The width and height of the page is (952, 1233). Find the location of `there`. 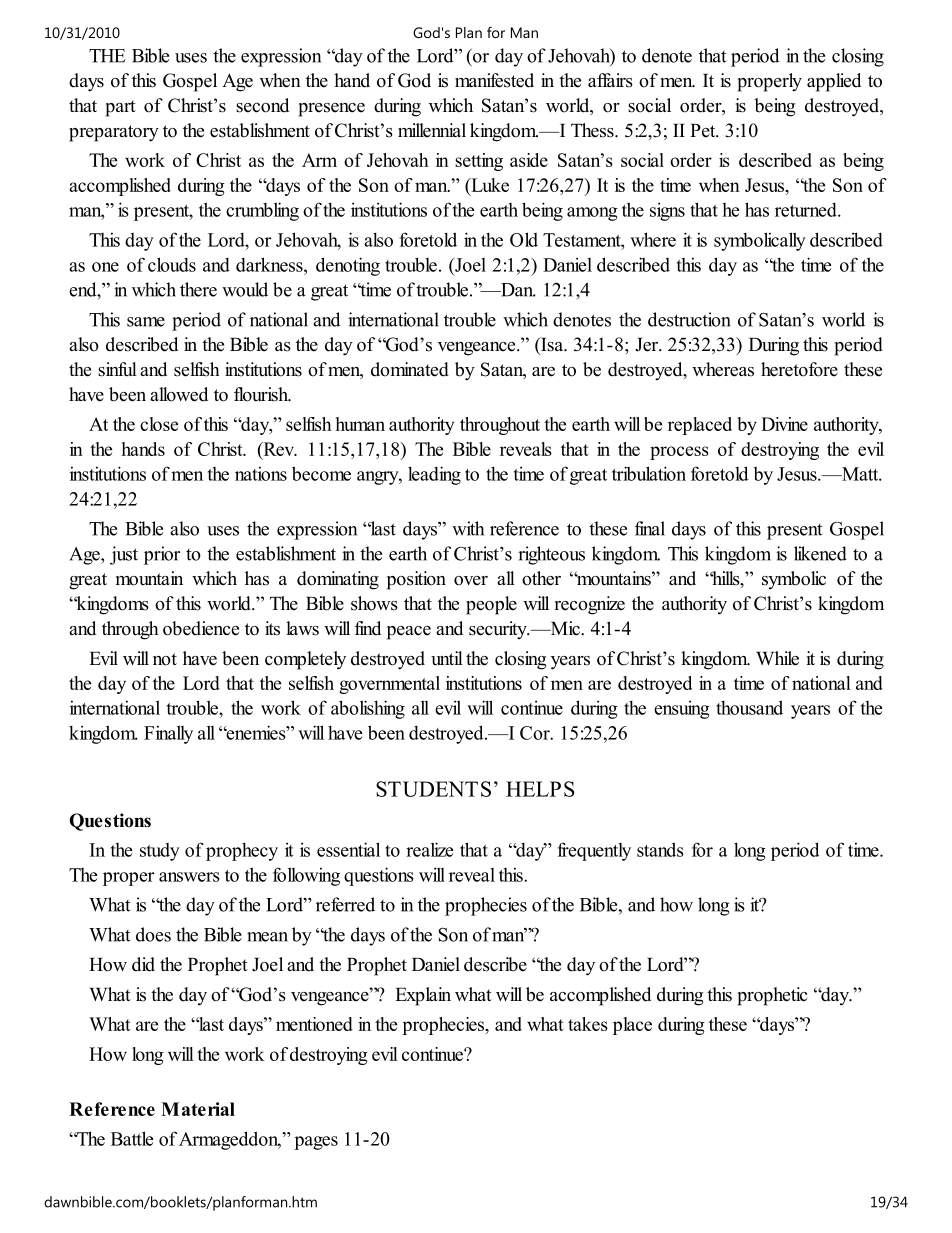

there is located at coordinates (198, 289).
